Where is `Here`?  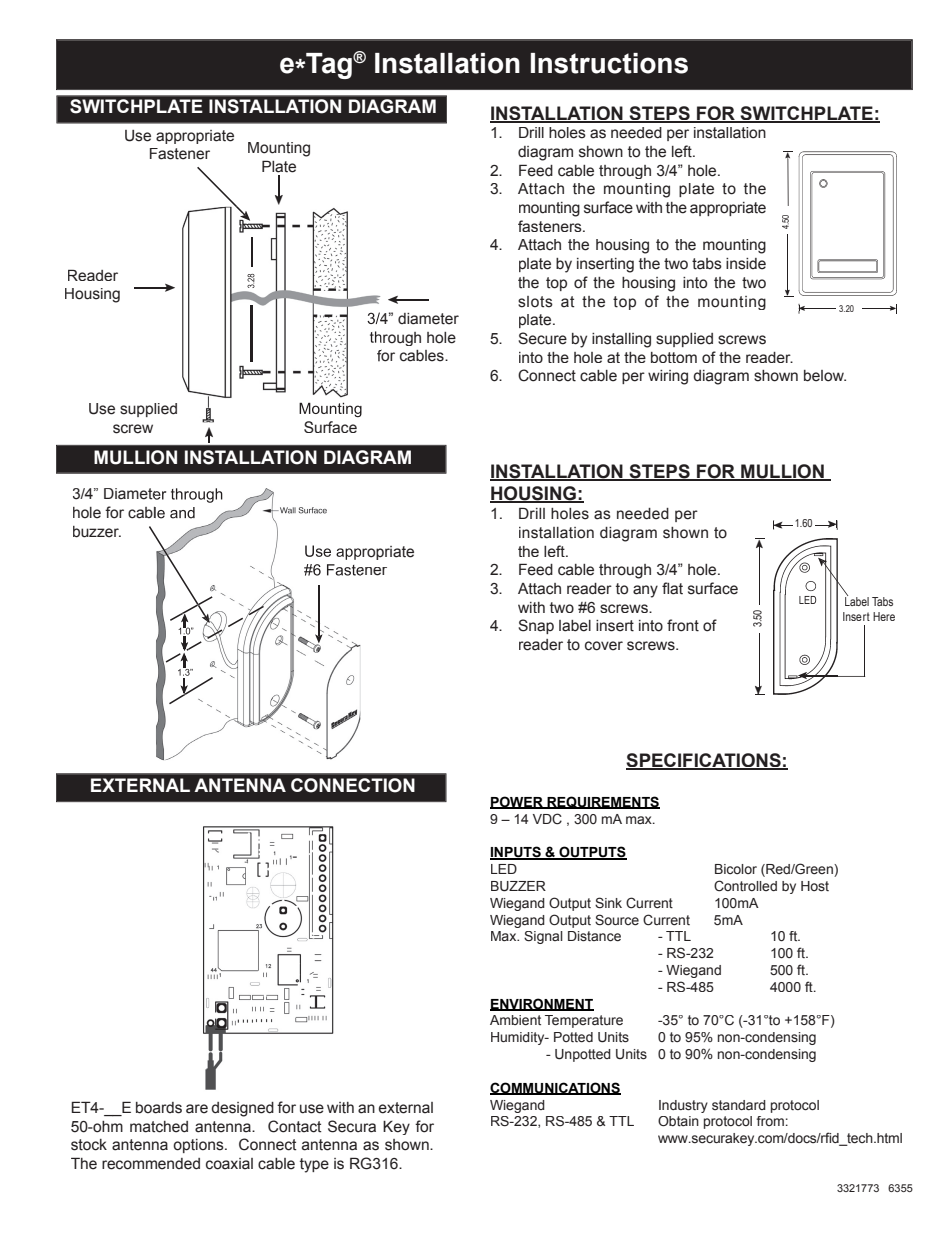
Here is located at coordinates (884, 616).
